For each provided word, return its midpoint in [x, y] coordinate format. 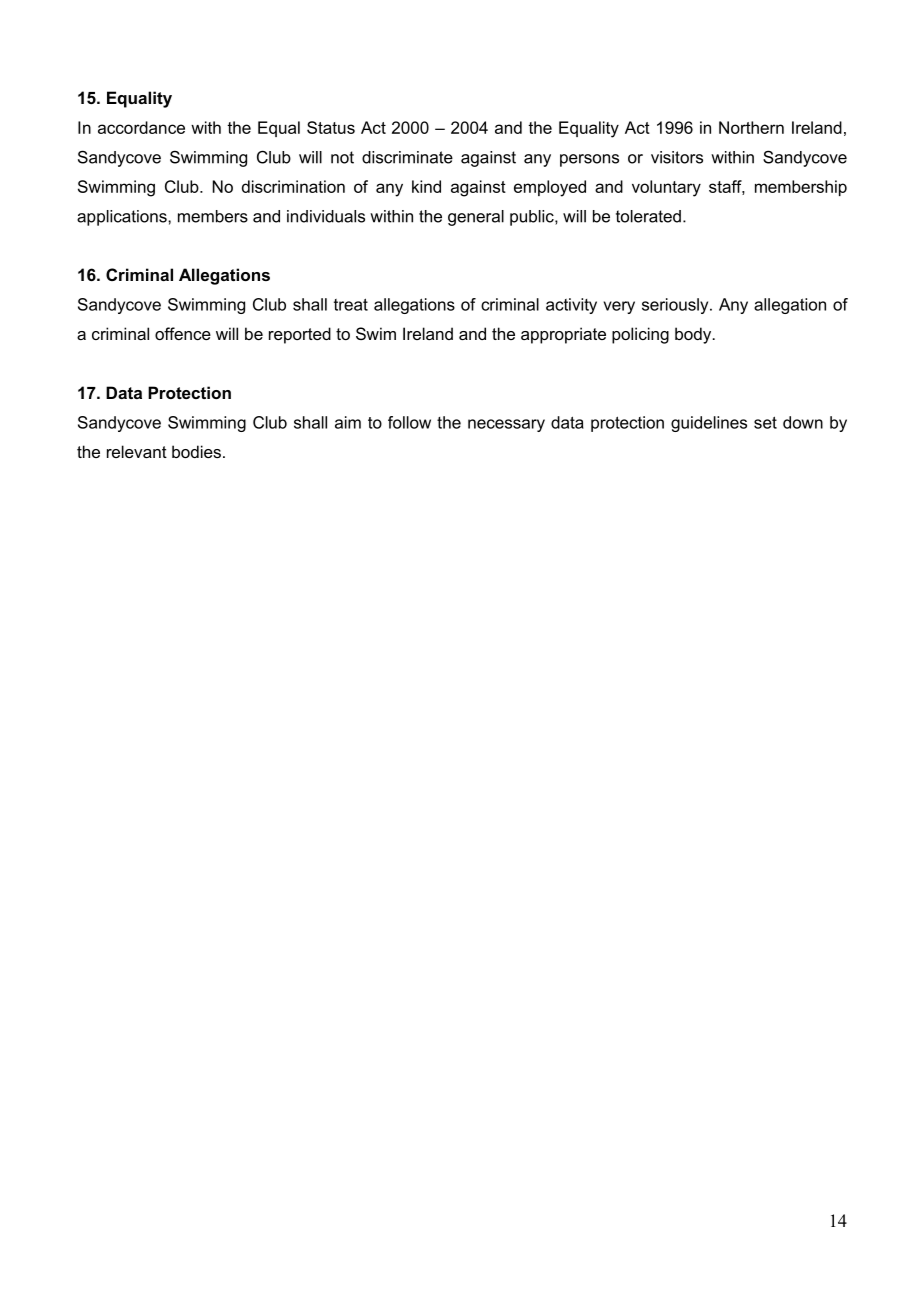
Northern [751, 127]
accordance [141, 127]
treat [351, 304]
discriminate [407, 157]
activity [571, 306]
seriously [676, 306]
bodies [196, 451]
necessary [506, 425]
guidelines [709, 424]
